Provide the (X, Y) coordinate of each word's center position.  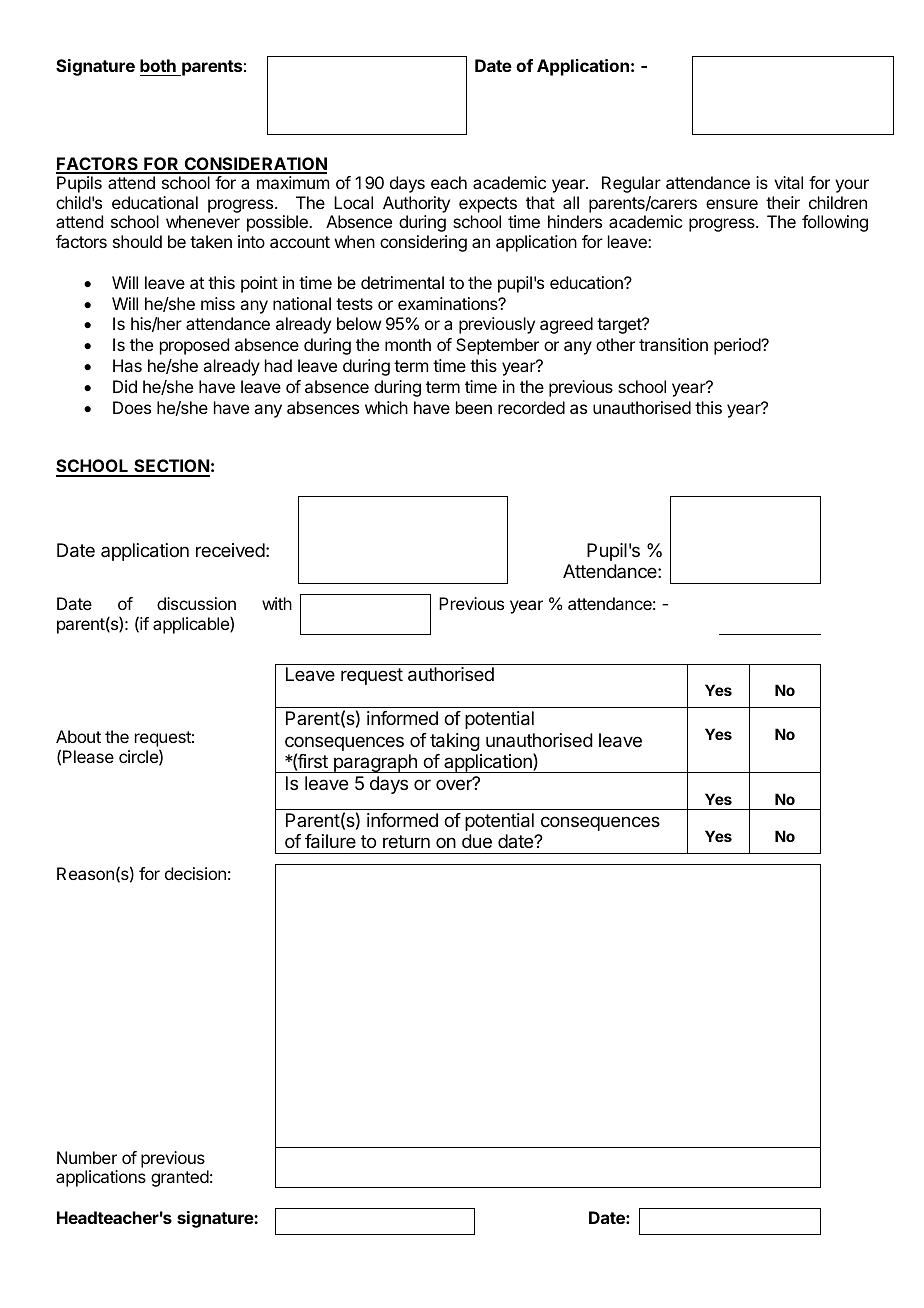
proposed (194, 346)
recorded (531, 407)
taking (455, 742)
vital (788, 182)
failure (330, 841)
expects (488, 205)
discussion (196, 603)
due (477, 841)
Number (87, 1157)
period (738, 346)
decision (195, 873)
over (455, 784)
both (158, 65)
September (497, 346)
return (406, 841)
